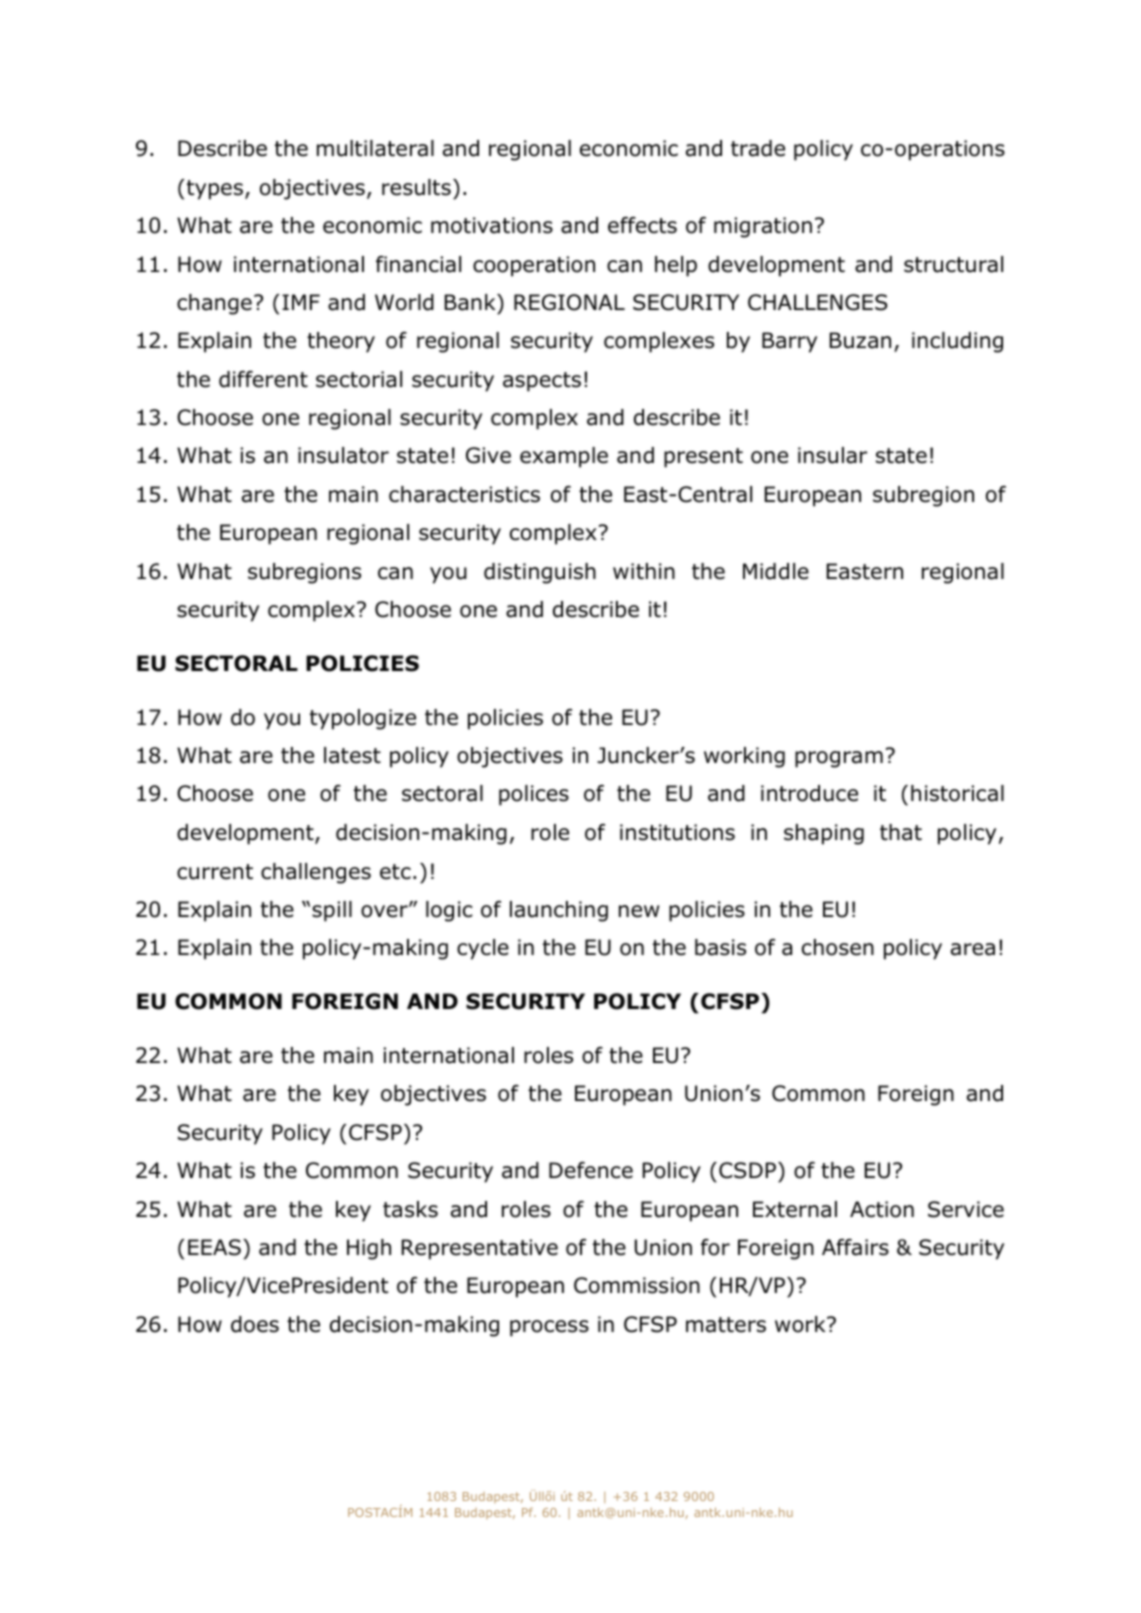 The height and width of the screenshot is (1613, 1141). I want to click on multilateral, so click(375, 148).
